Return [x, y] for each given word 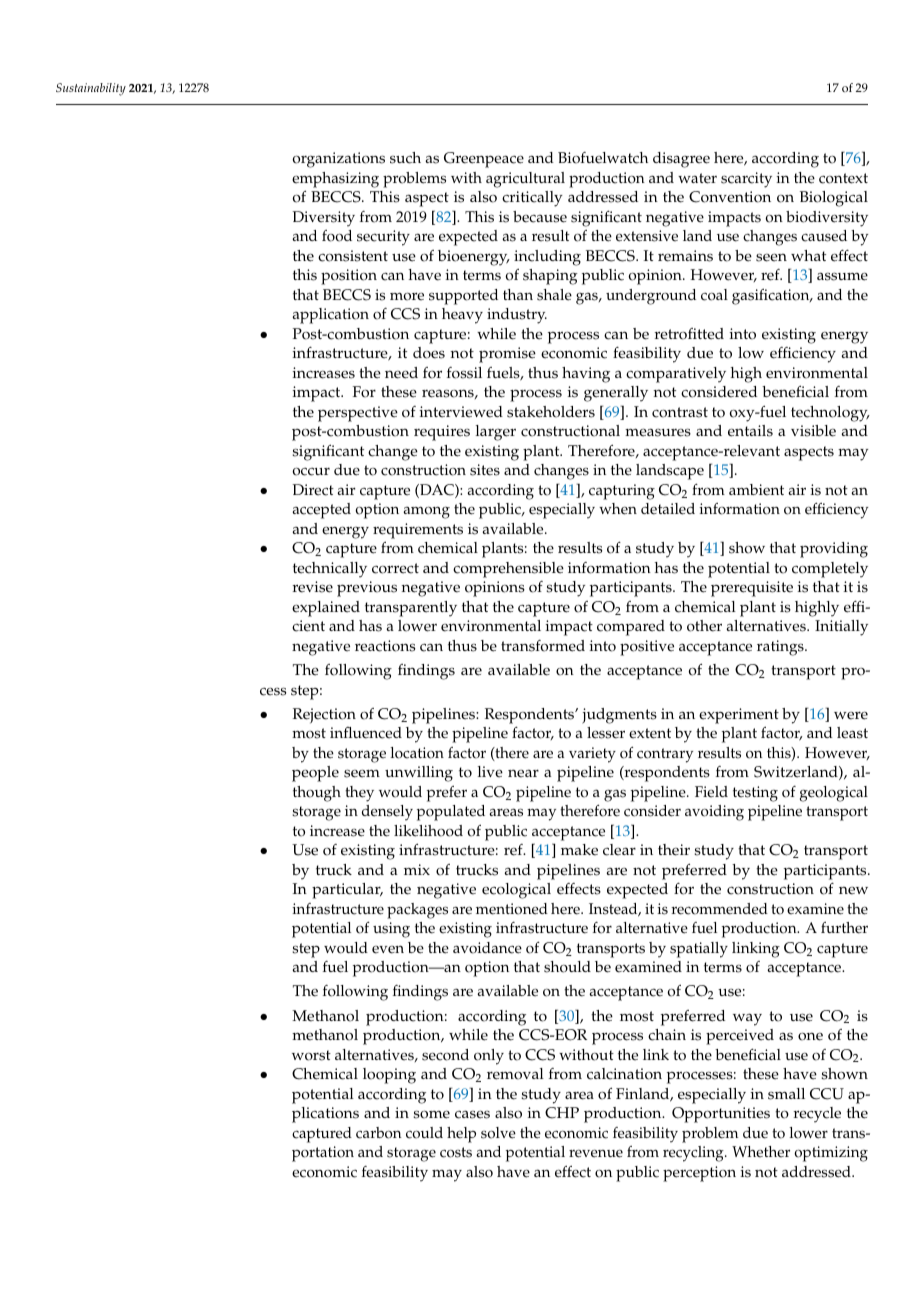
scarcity [746, 180]
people [315, 774]
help [461, 1135]
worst [311, 1055]
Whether [761, 1152]
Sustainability [91, 89]
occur [311, 471]
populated [451, 813]
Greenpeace [484, 160]
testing [755, 794]
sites [485, 470]
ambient [756, 490]
